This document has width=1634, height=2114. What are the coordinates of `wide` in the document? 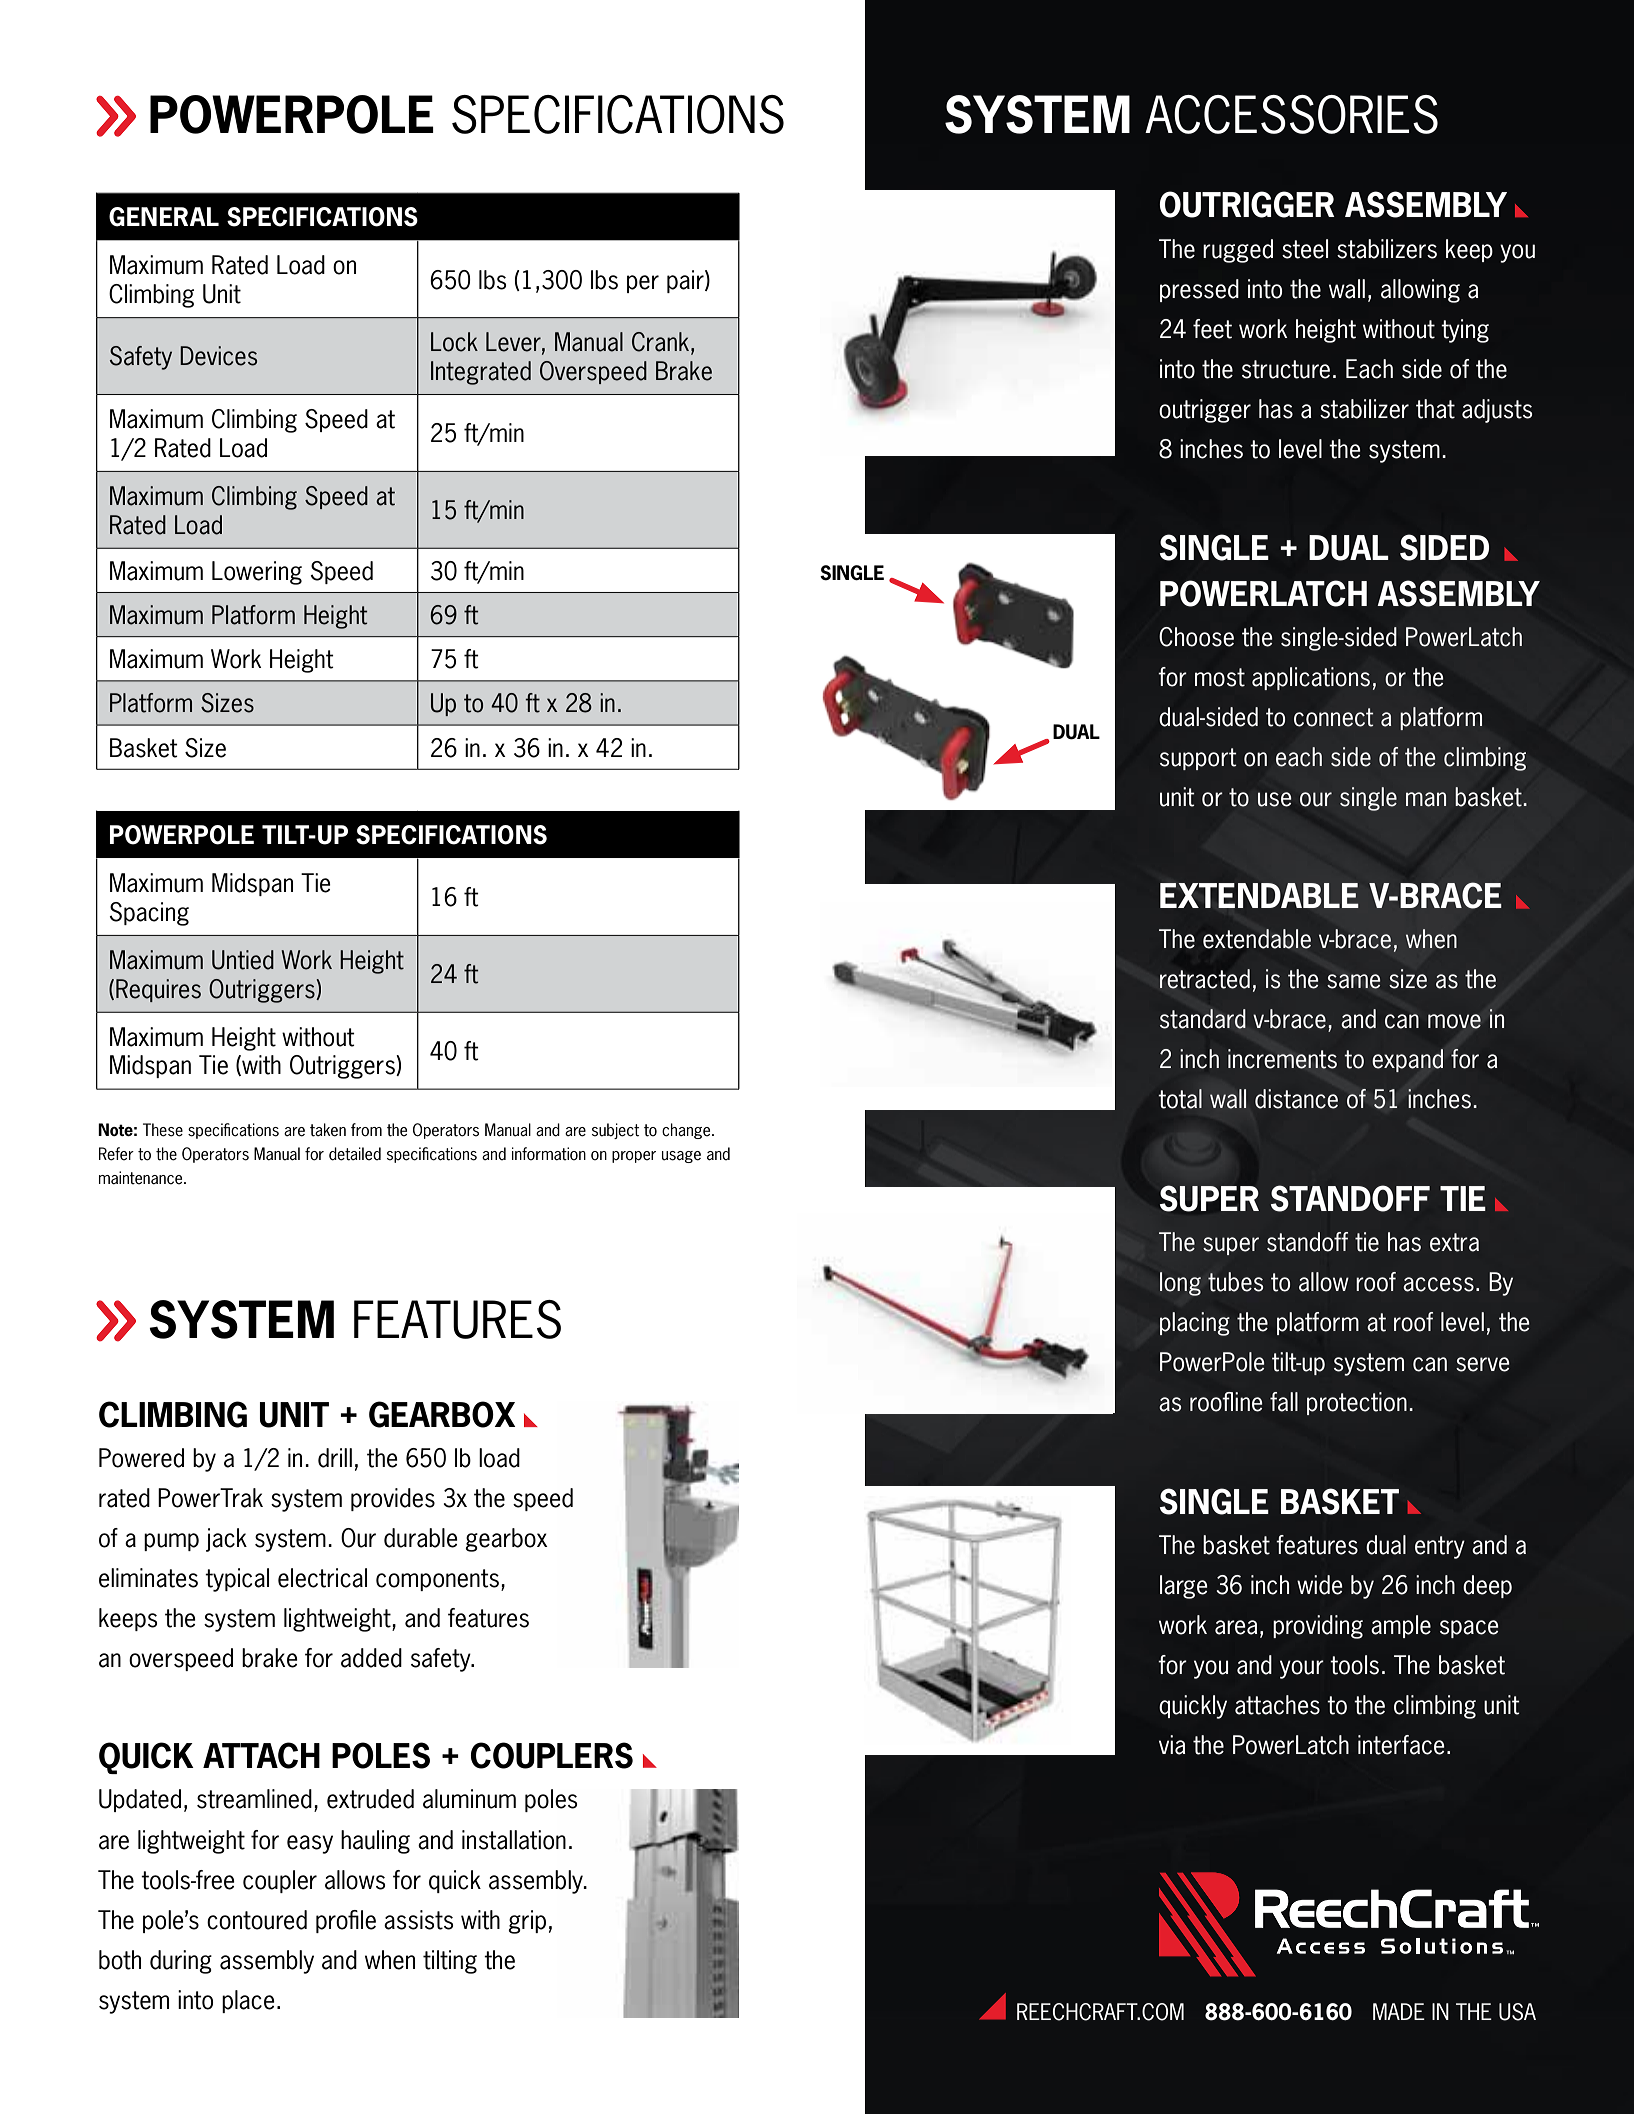 It's located at (1320, 1585).
